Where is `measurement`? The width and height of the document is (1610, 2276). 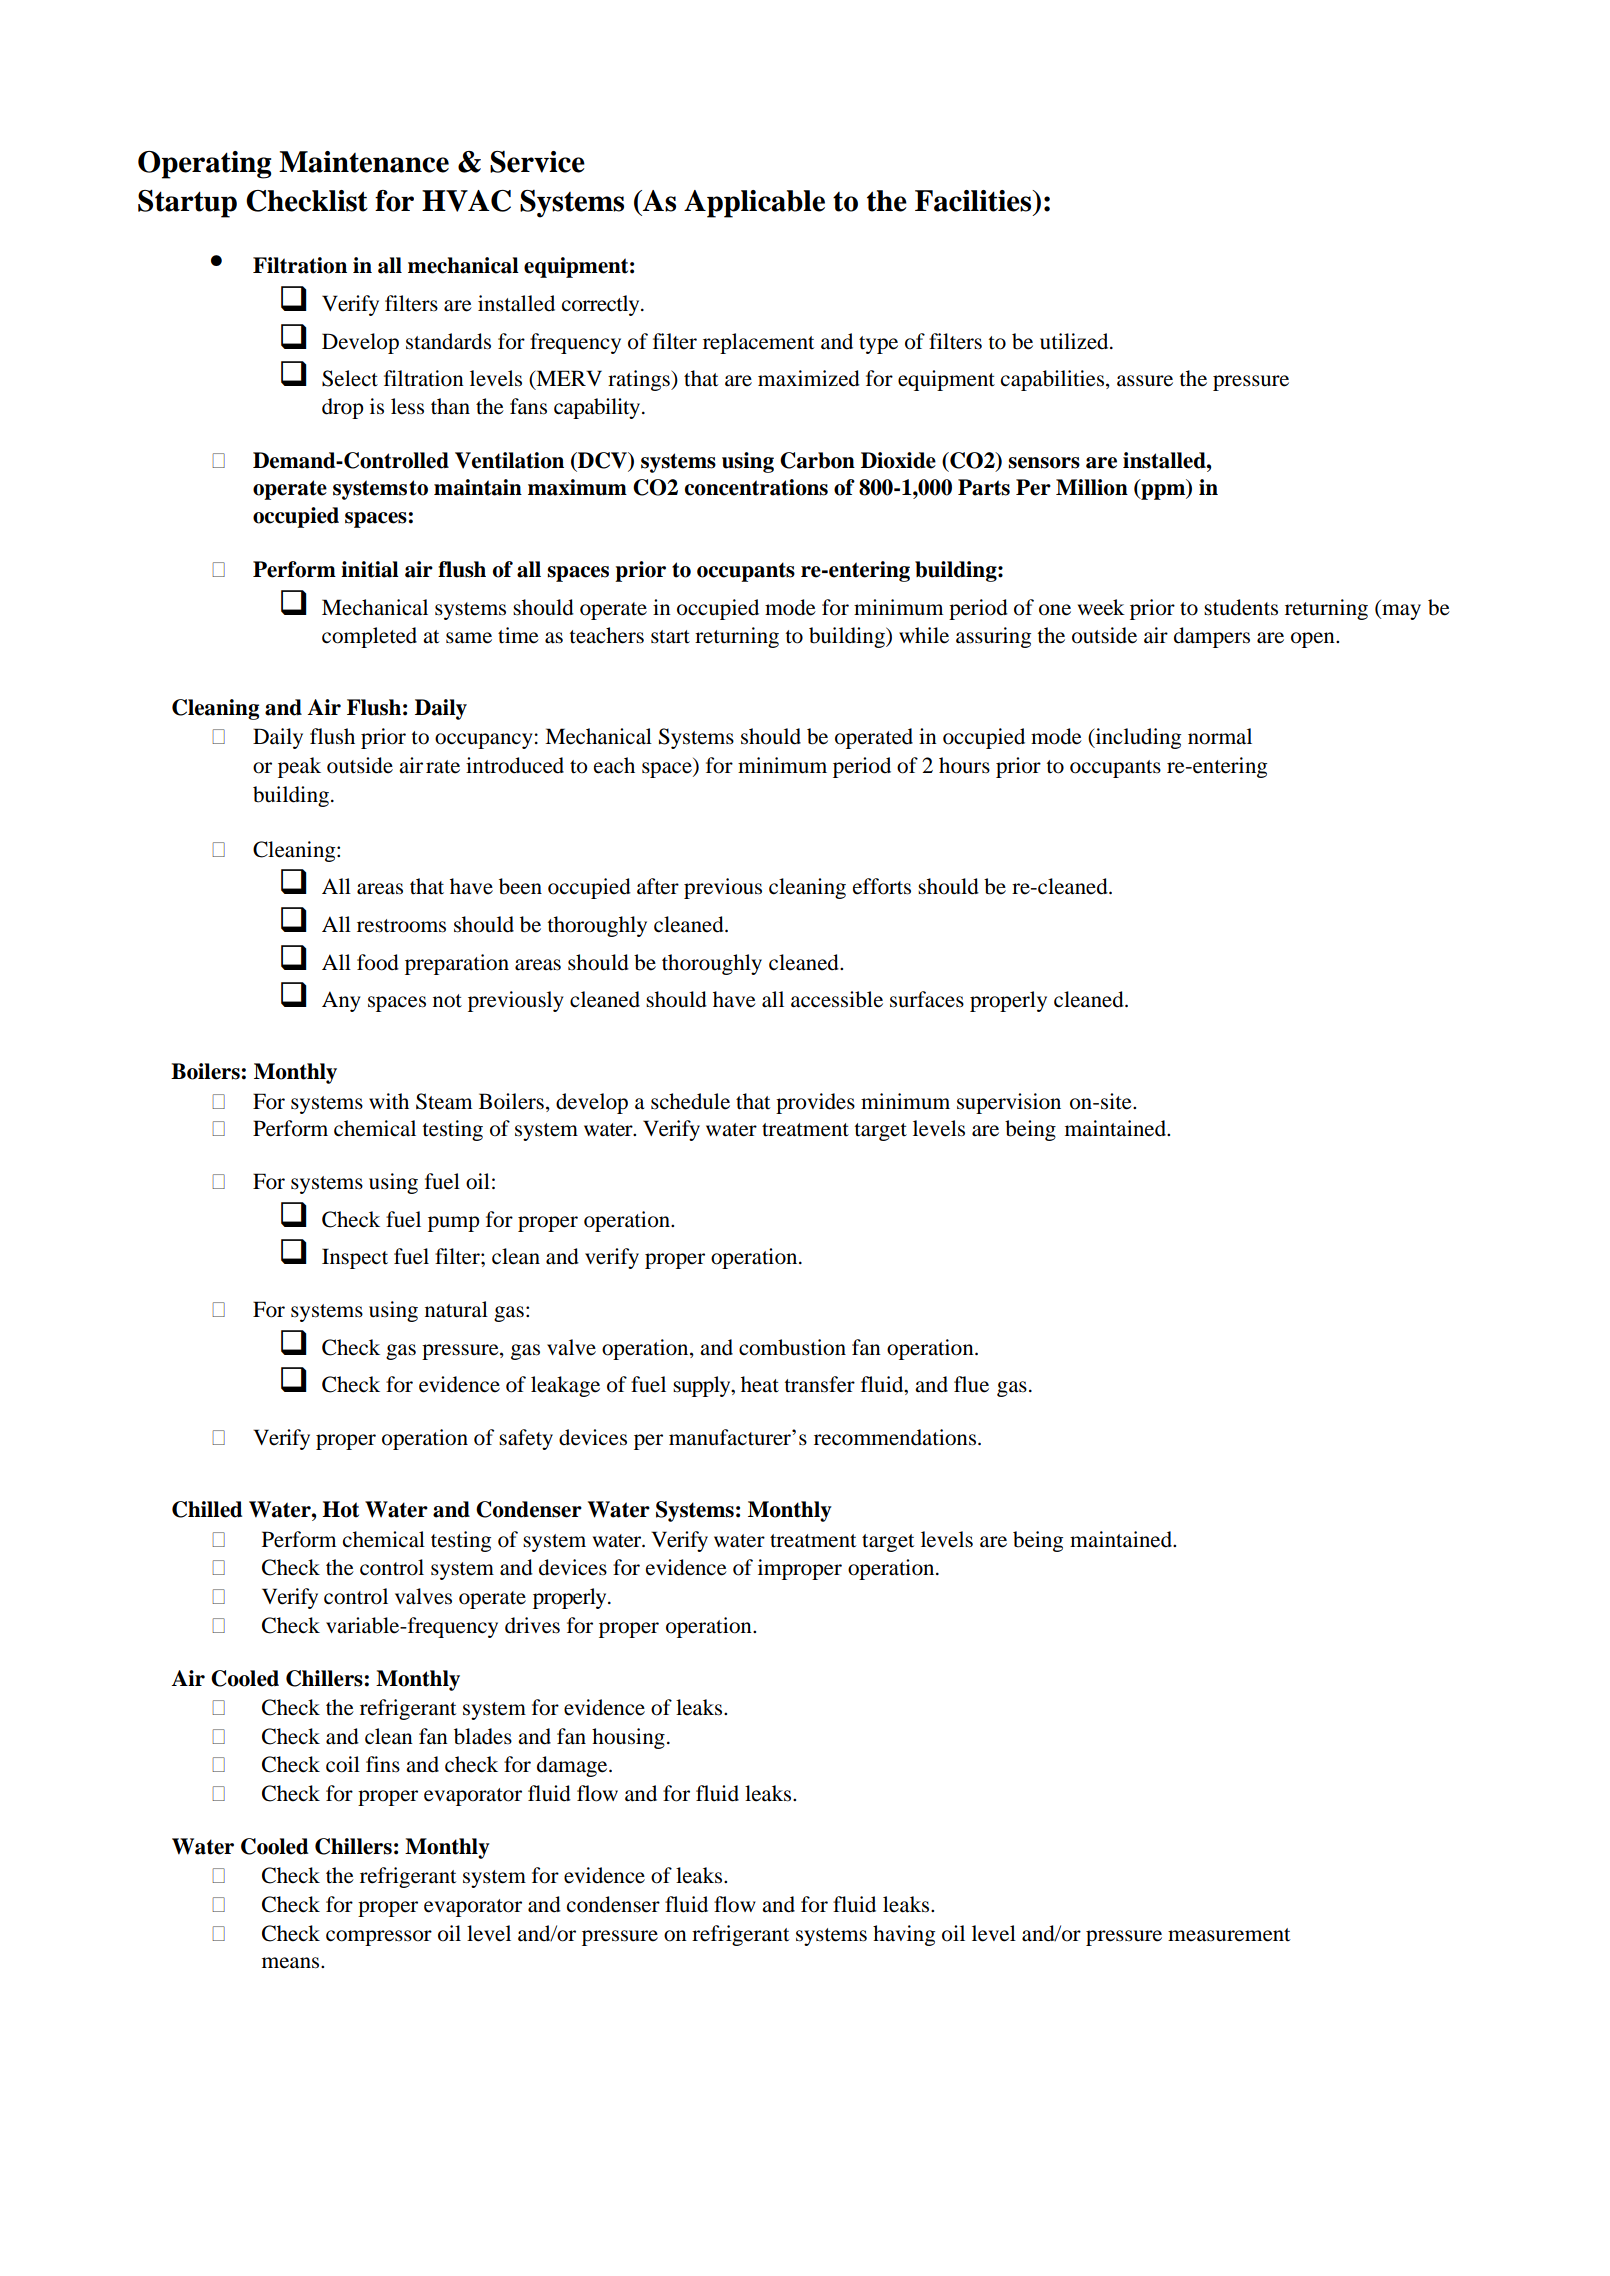
measurement is located at coordinates (1229, 1935).
